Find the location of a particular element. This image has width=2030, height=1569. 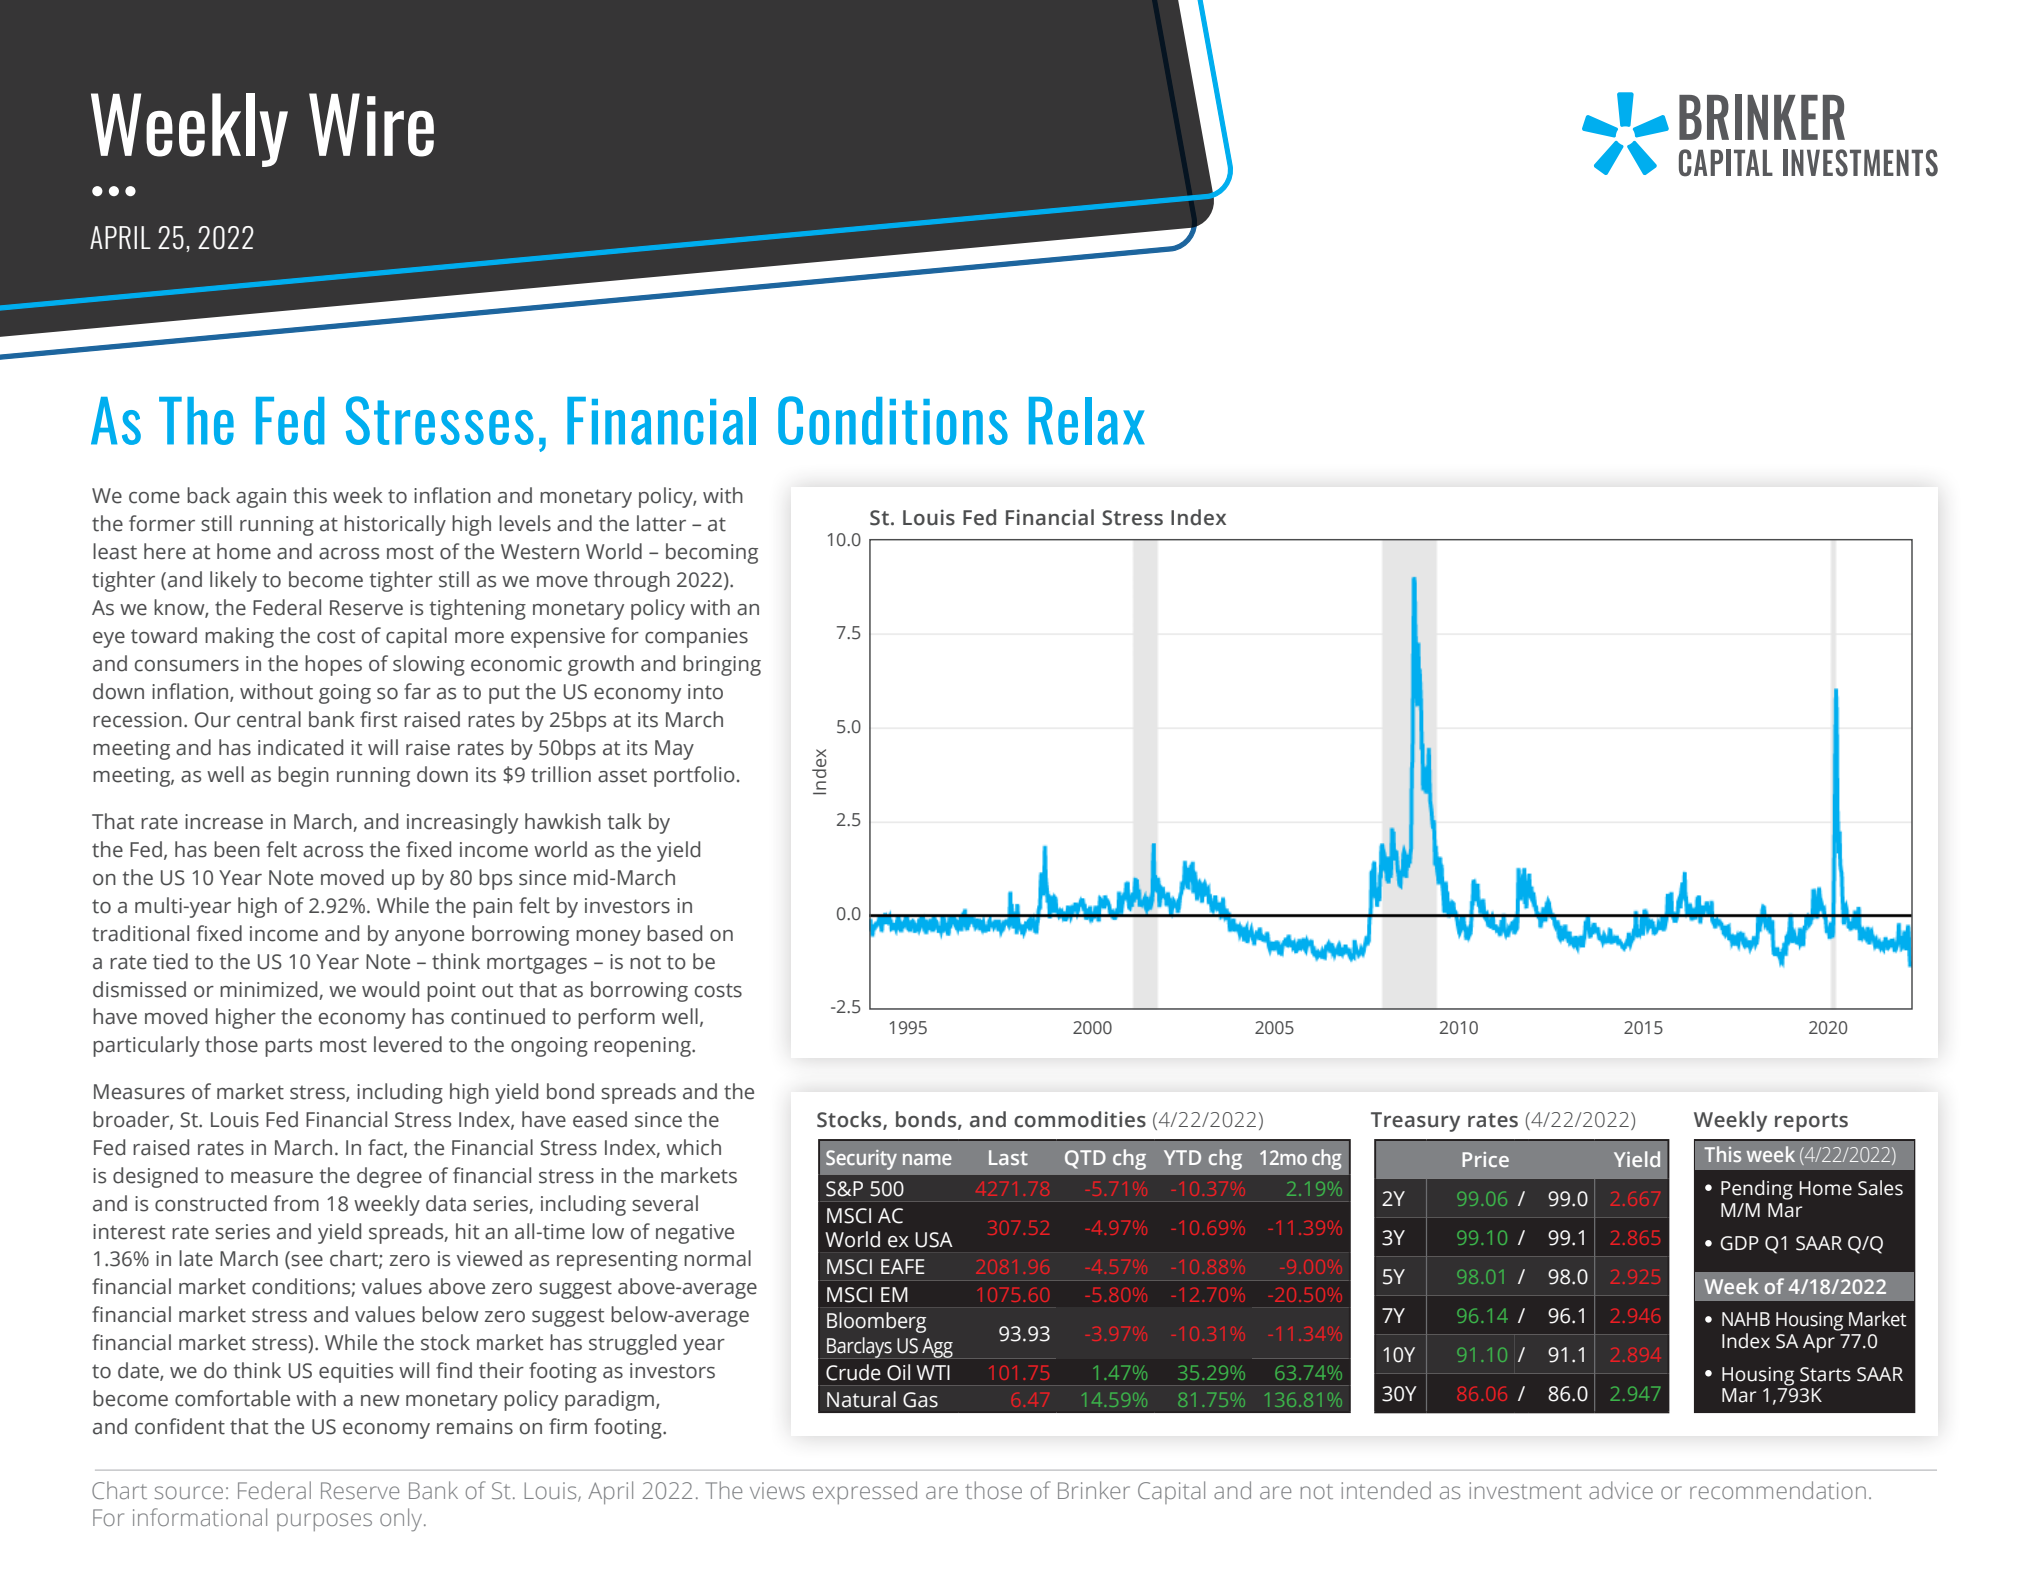

degree is located at coordinates (389, 1177).
